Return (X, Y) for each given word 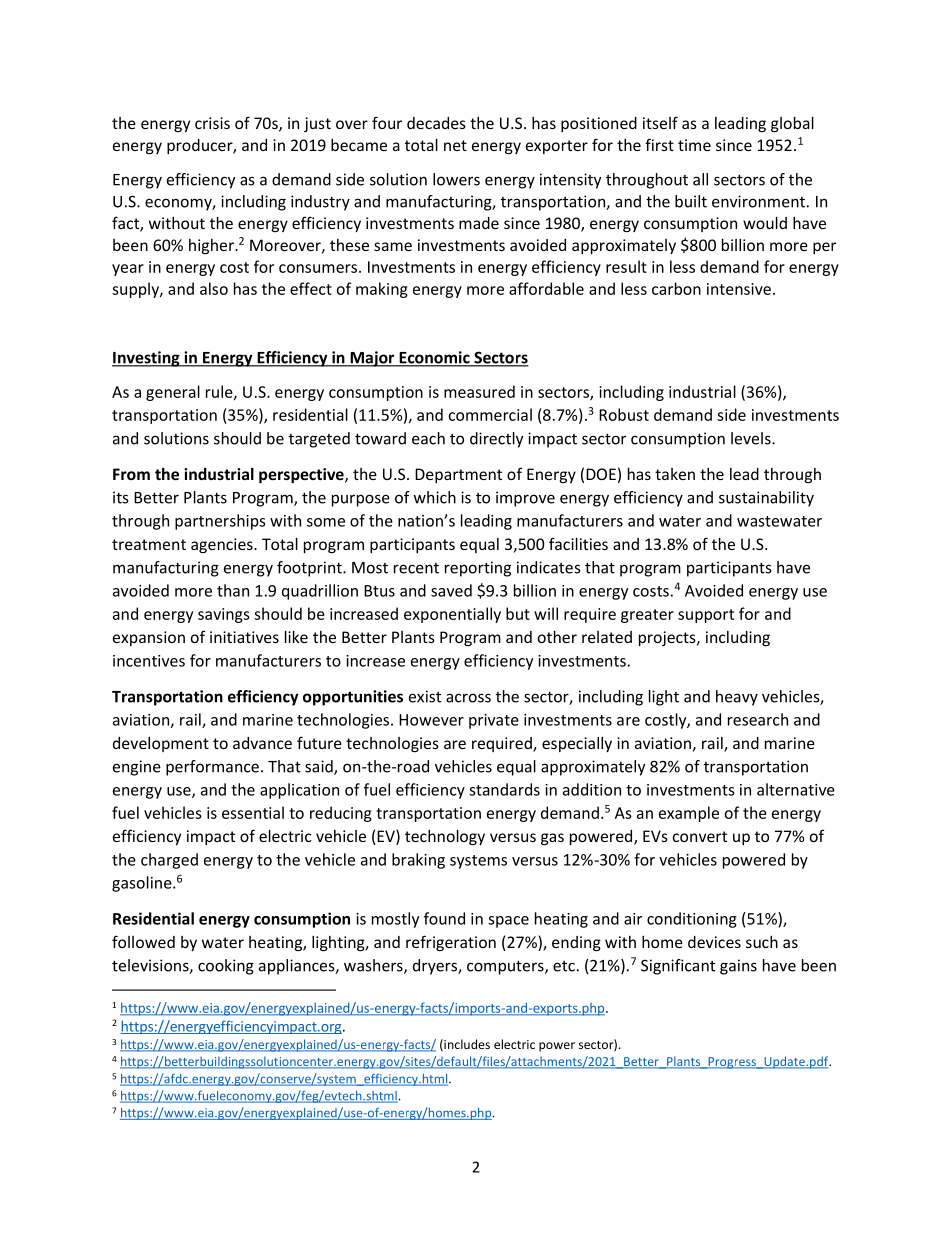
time (694, 145)
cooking (226, 967)
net (455, 145)
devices (714, 942)
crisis (212, 123)
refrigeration (451, 943)
